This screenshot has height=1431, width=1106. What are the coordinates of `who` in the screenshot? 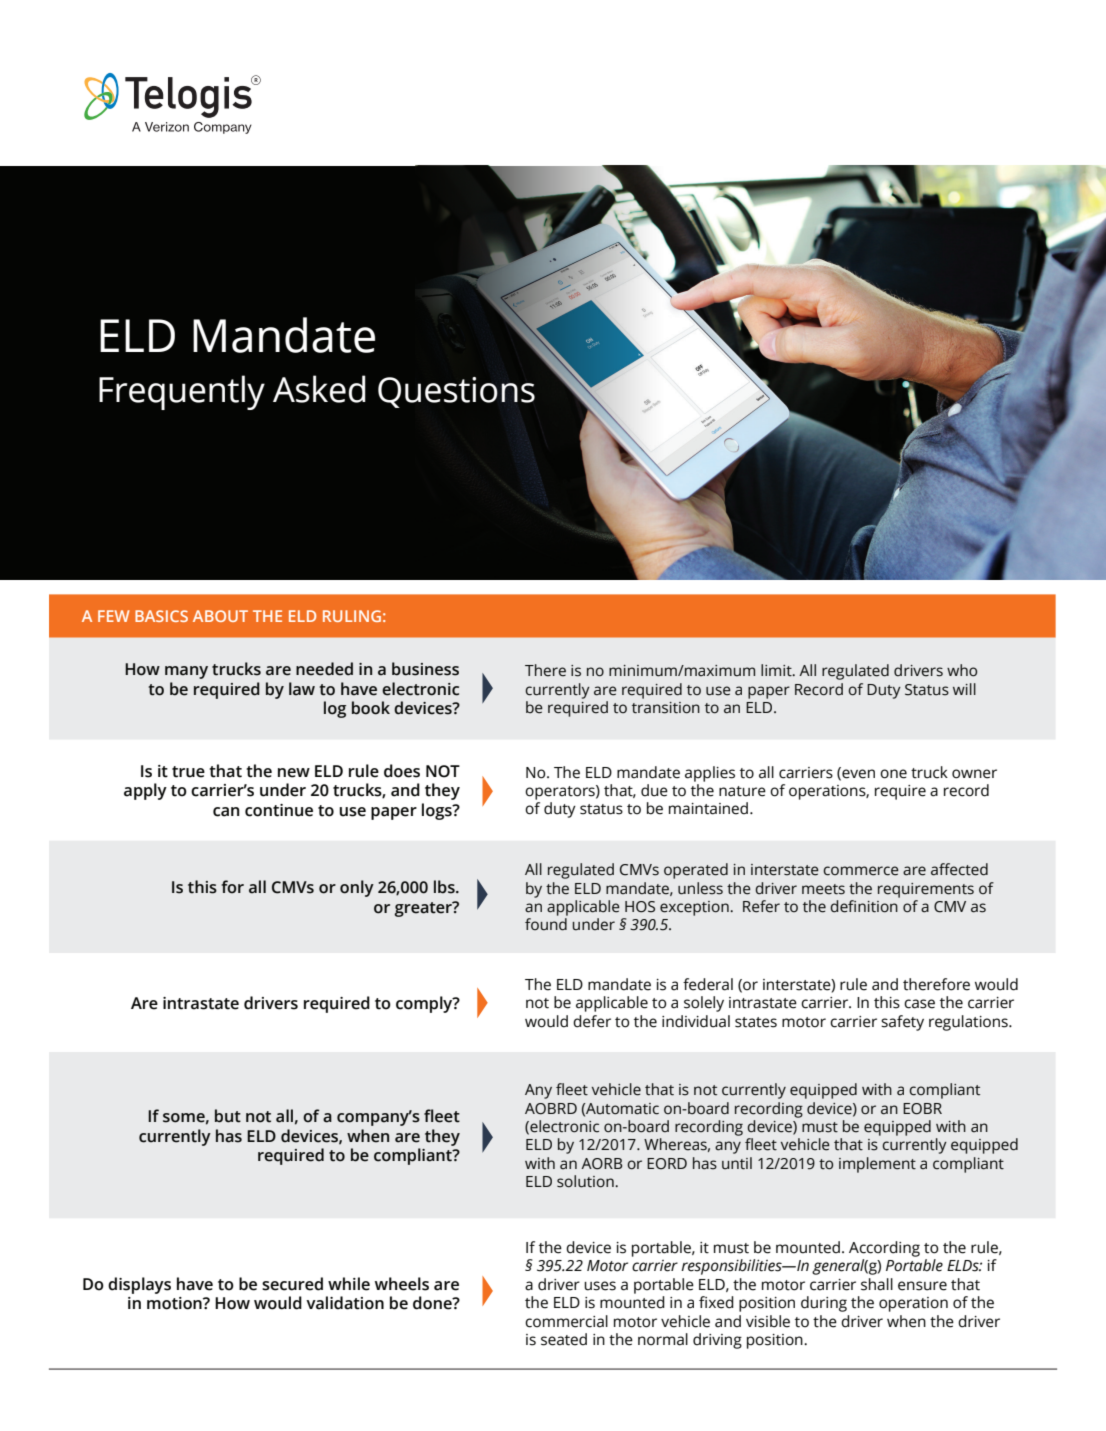 It's located at (962, 670).
